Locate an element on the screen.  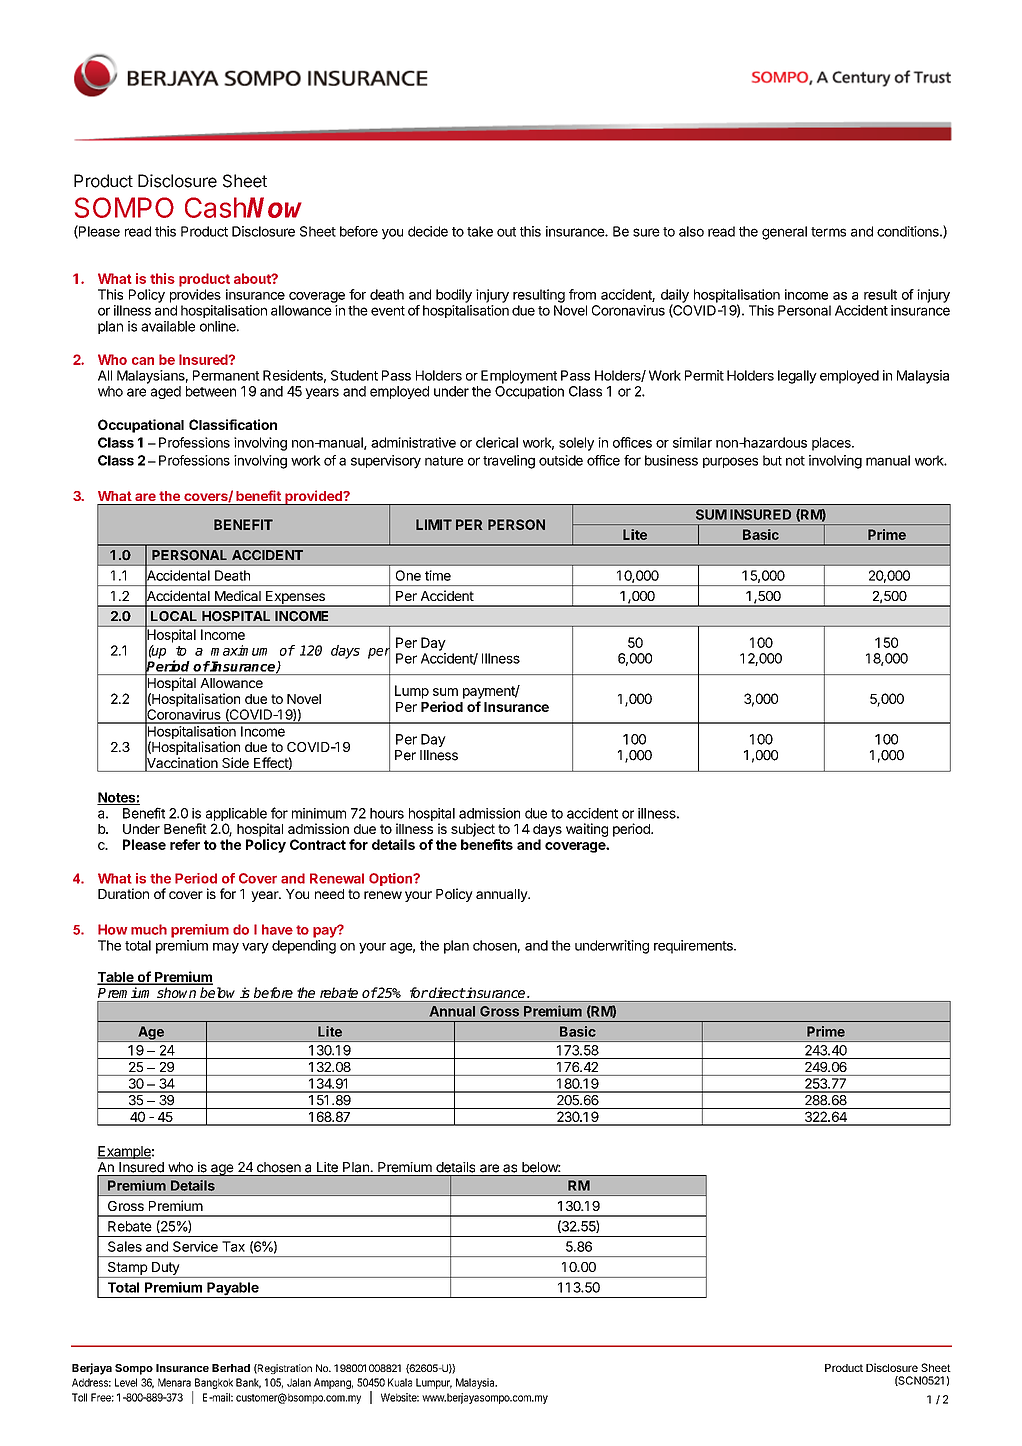
Level is located at coordinates (126, 1382).
